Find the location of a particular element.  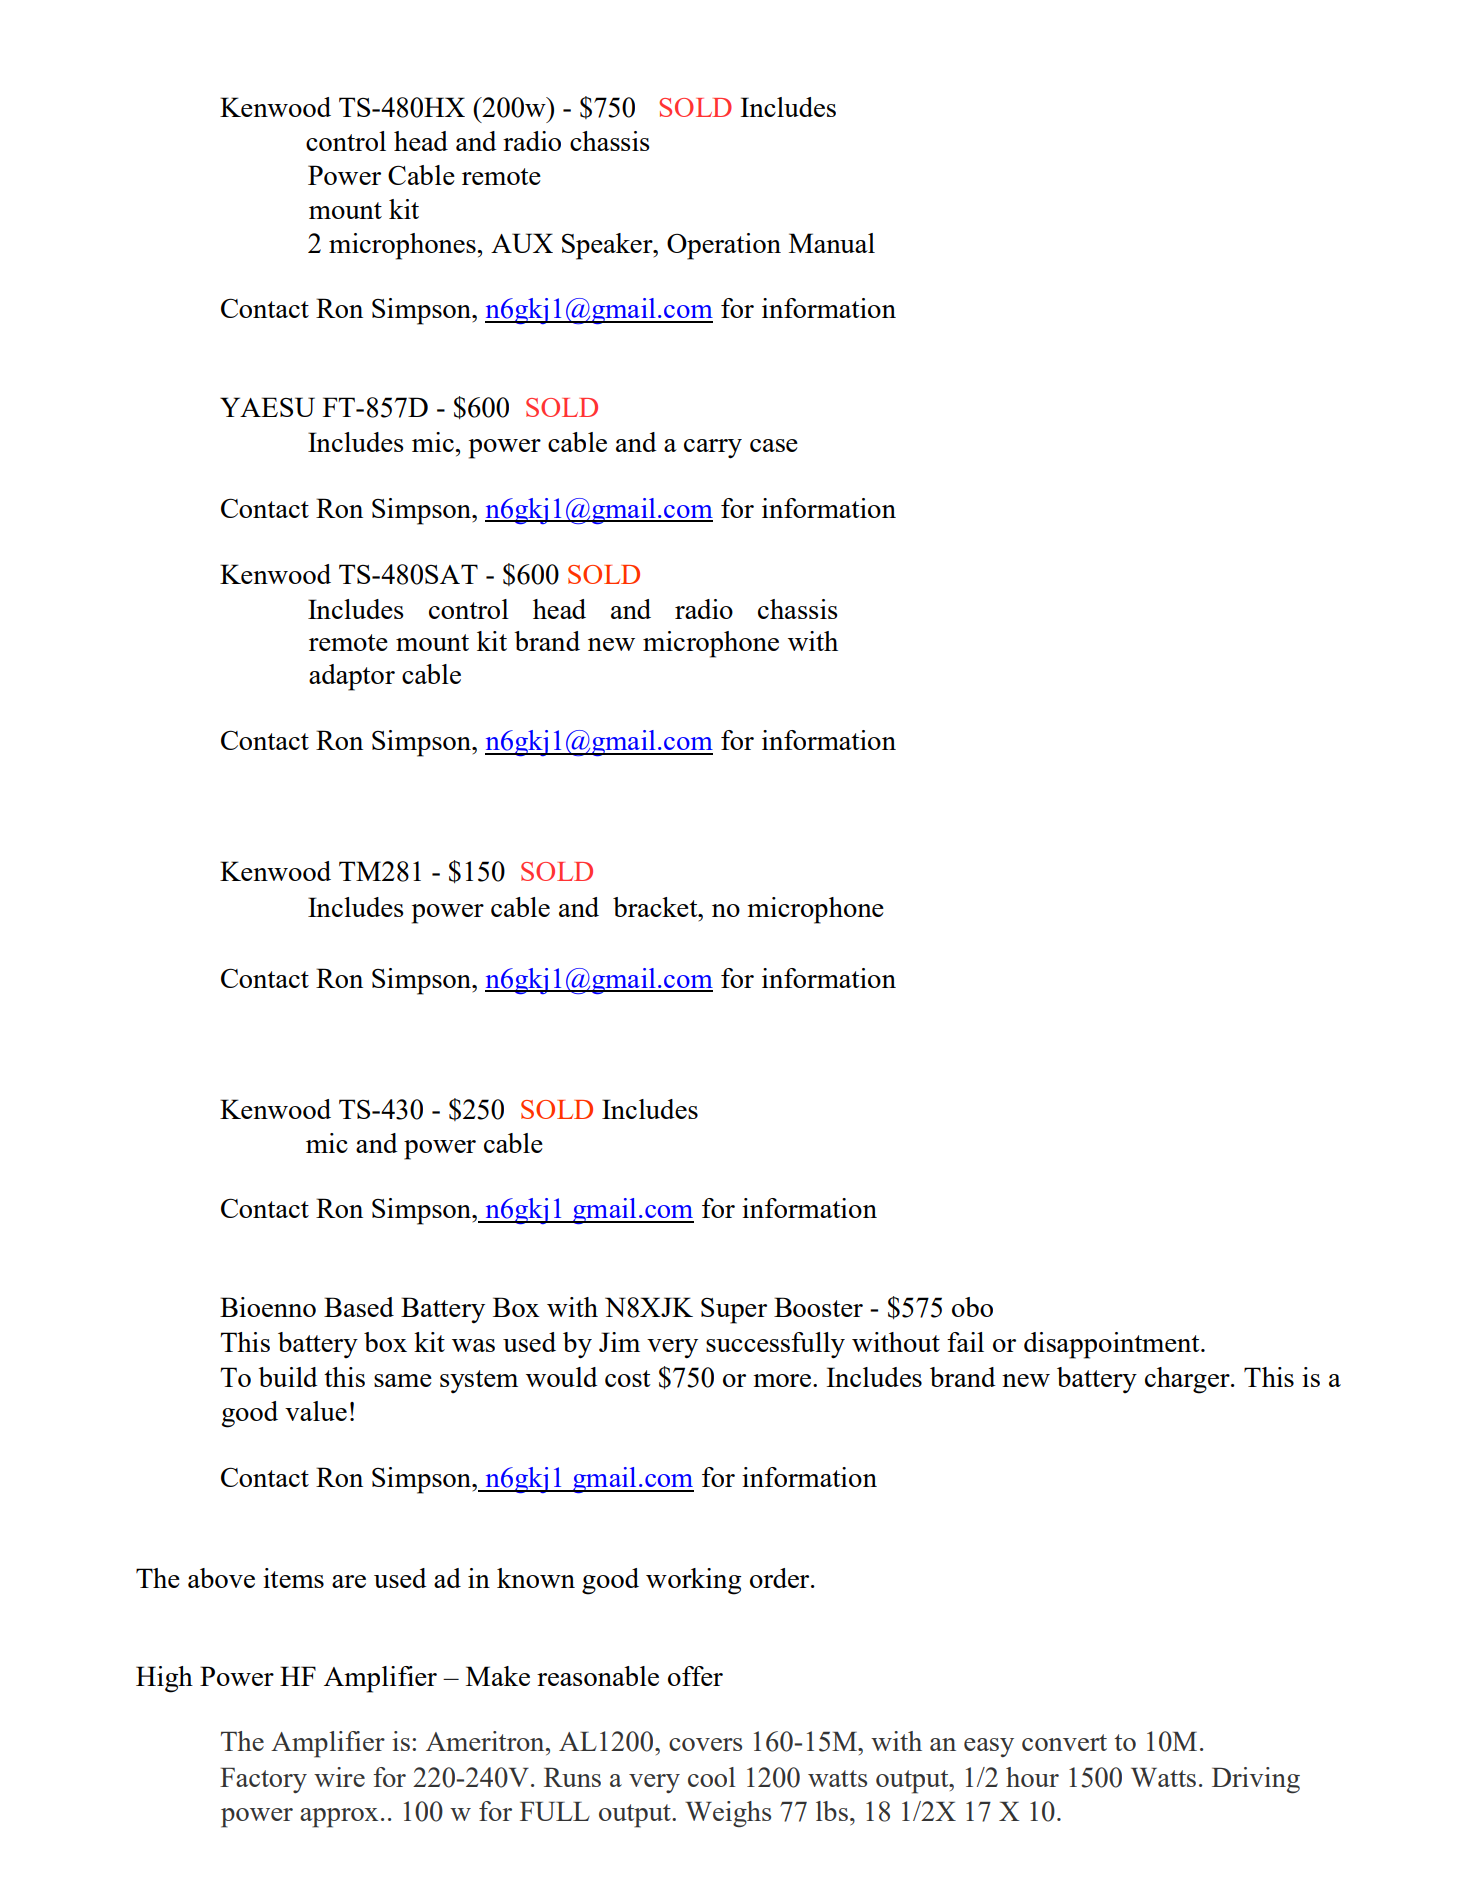

Operation is located at coordinates (724, 246).
